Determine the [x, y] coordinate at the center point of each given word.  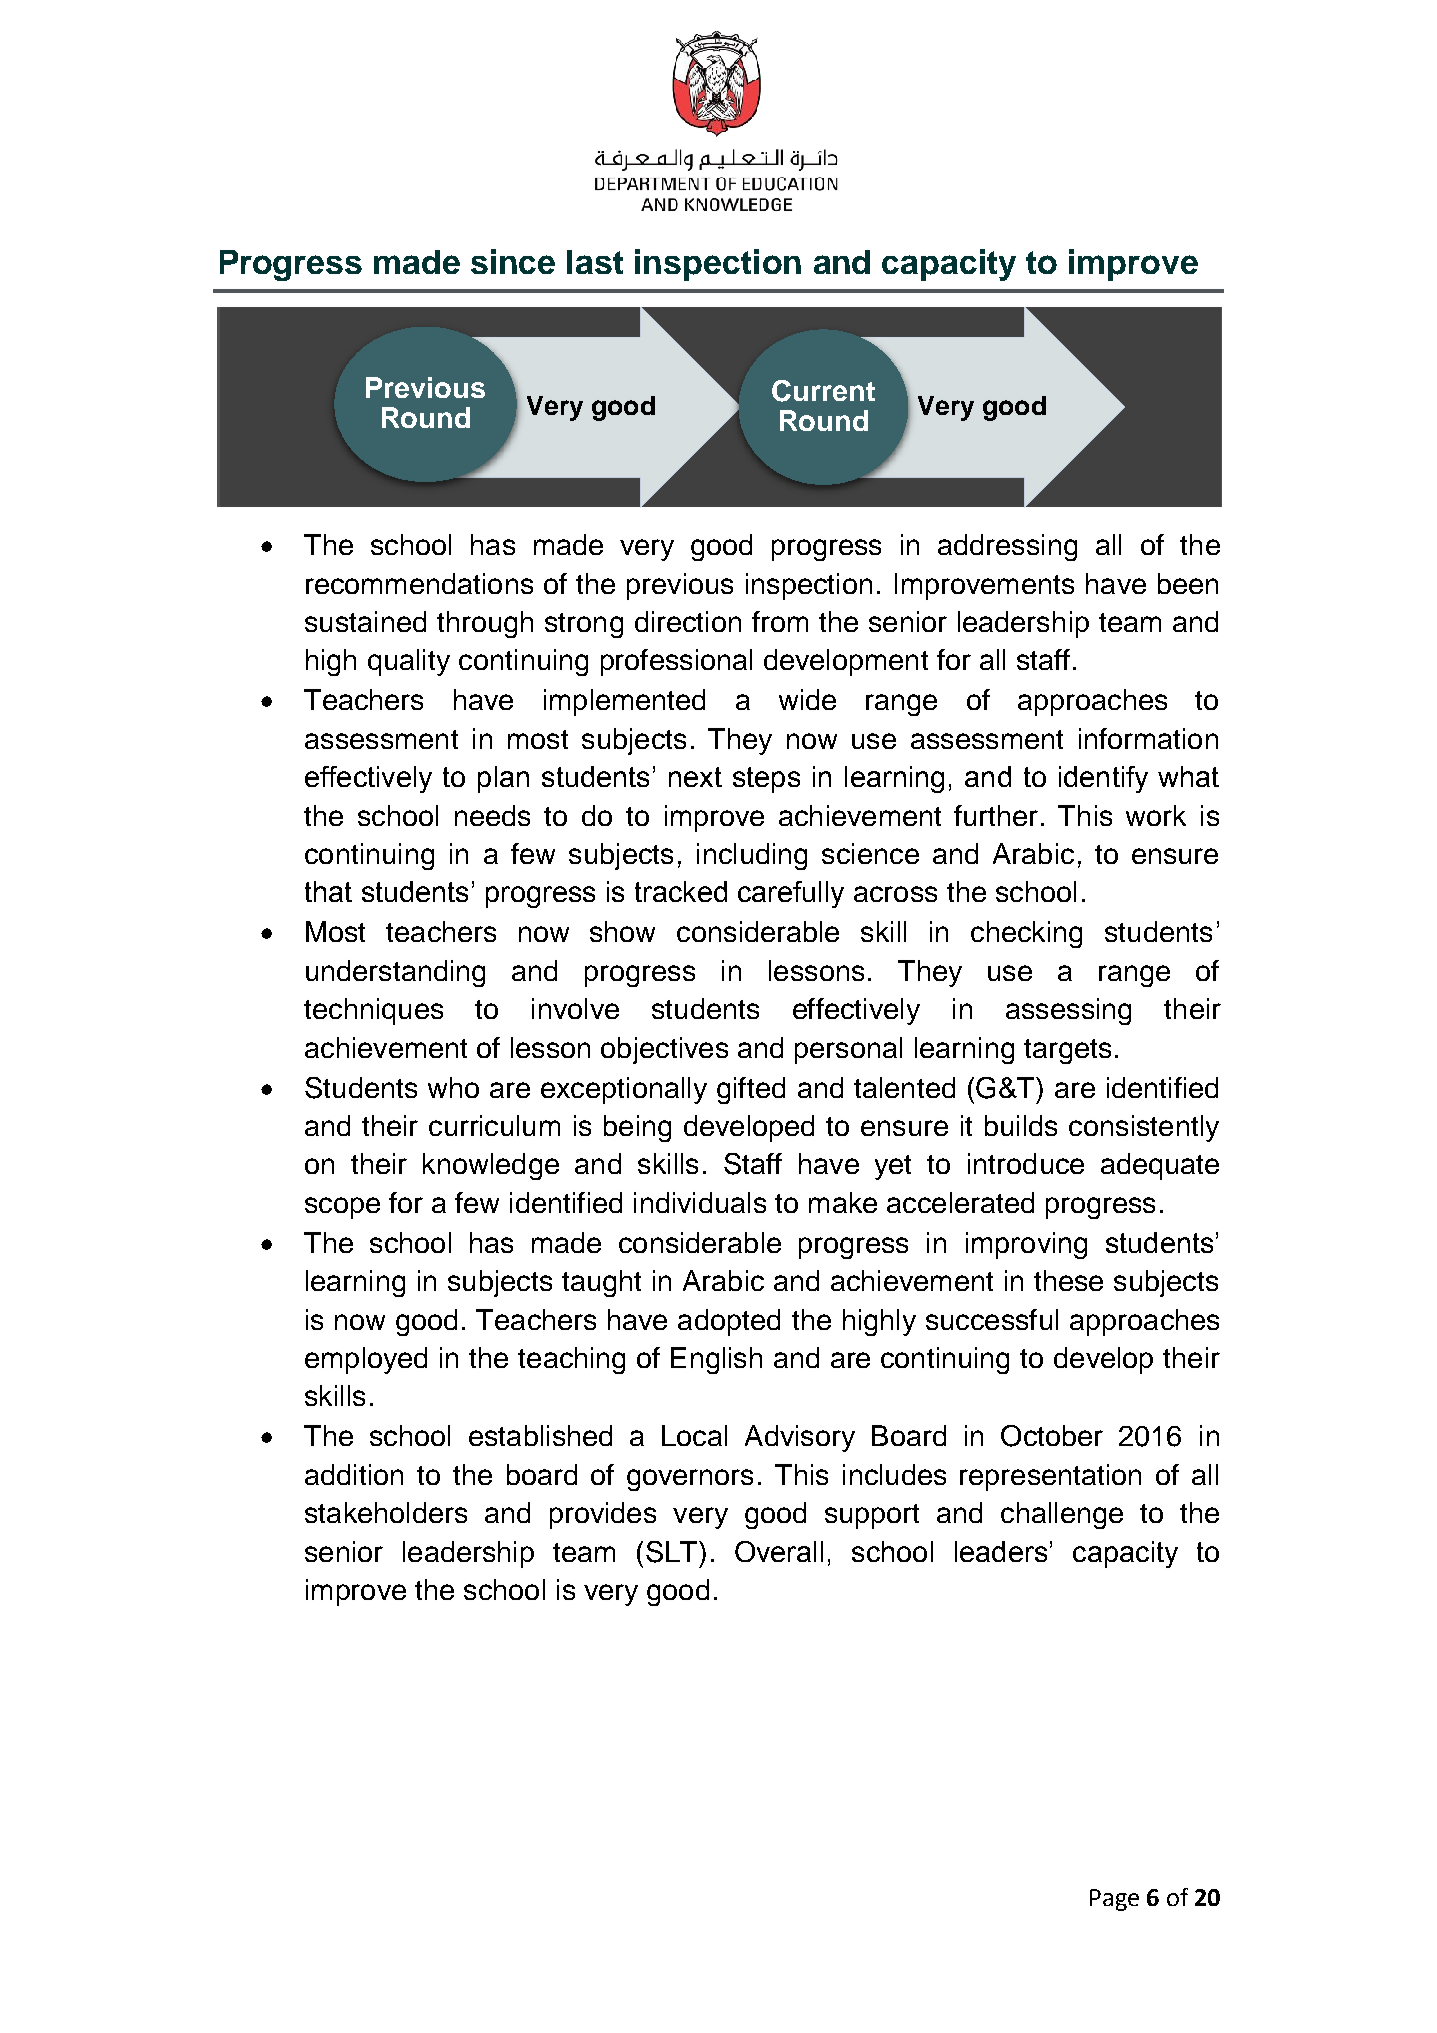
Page [1114, 1900]
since [513, 261]
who [453, 1087]
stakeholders [386, 1512]
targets [1067, 1051]
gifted [751, 1090]
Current [823, 391]
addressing [1007, 547]
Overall [779, 1551]
